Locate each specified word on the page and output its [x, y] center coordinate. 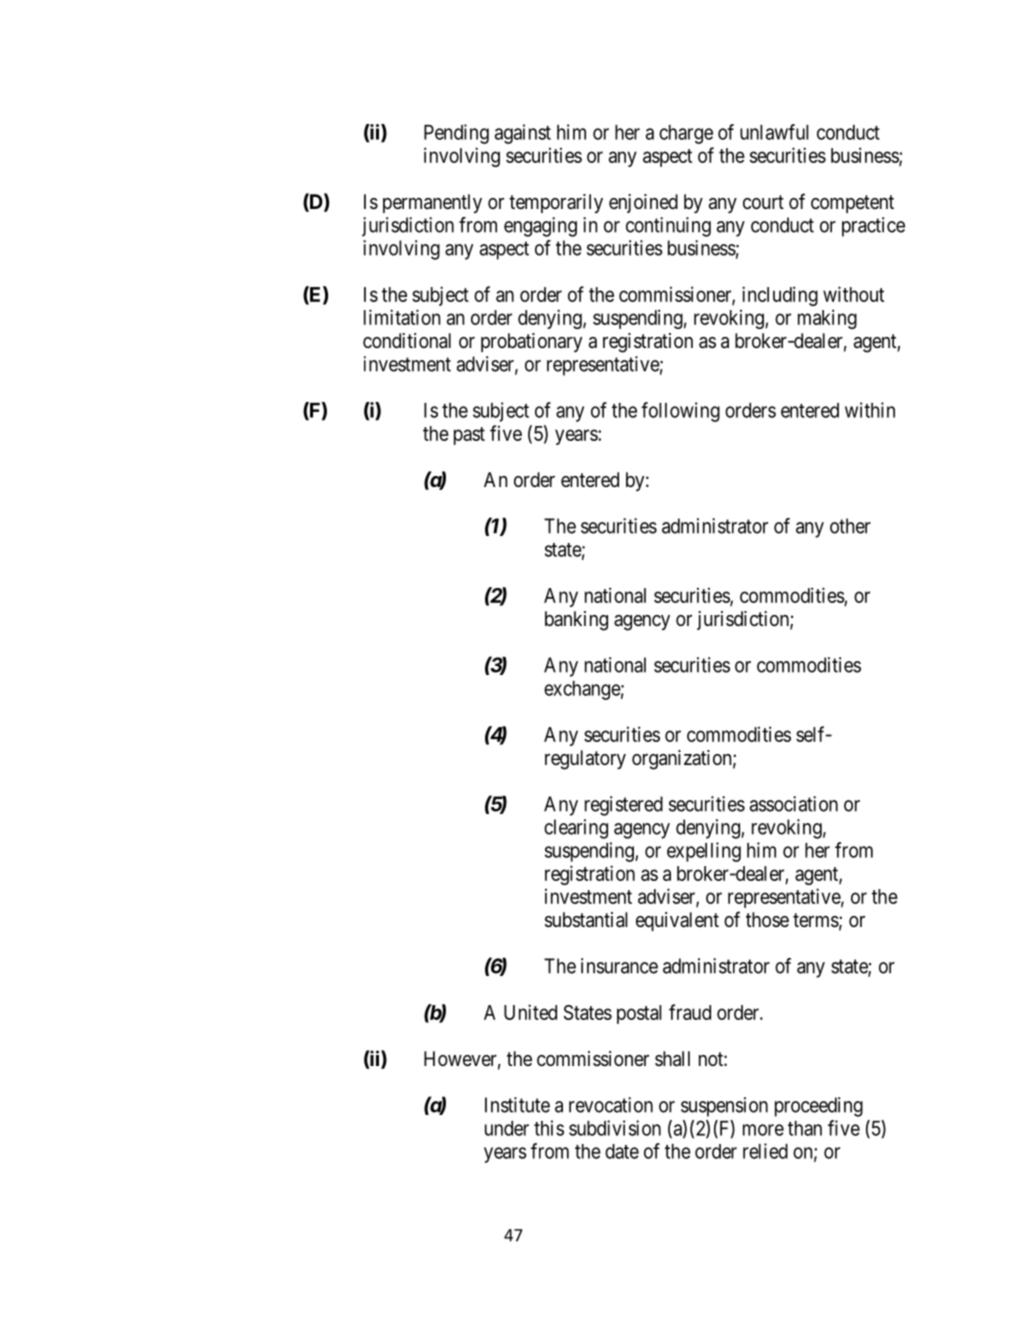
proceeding [819, 1107]
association [794, 804]
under [507, 1128]
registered [624, 806]
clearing [576, 829]
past [469, 436]
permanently [432, 203]
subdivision [615, 1128]
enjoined [643, 203]
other [850, 526]
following [680, 412]
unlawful [774, 132]
